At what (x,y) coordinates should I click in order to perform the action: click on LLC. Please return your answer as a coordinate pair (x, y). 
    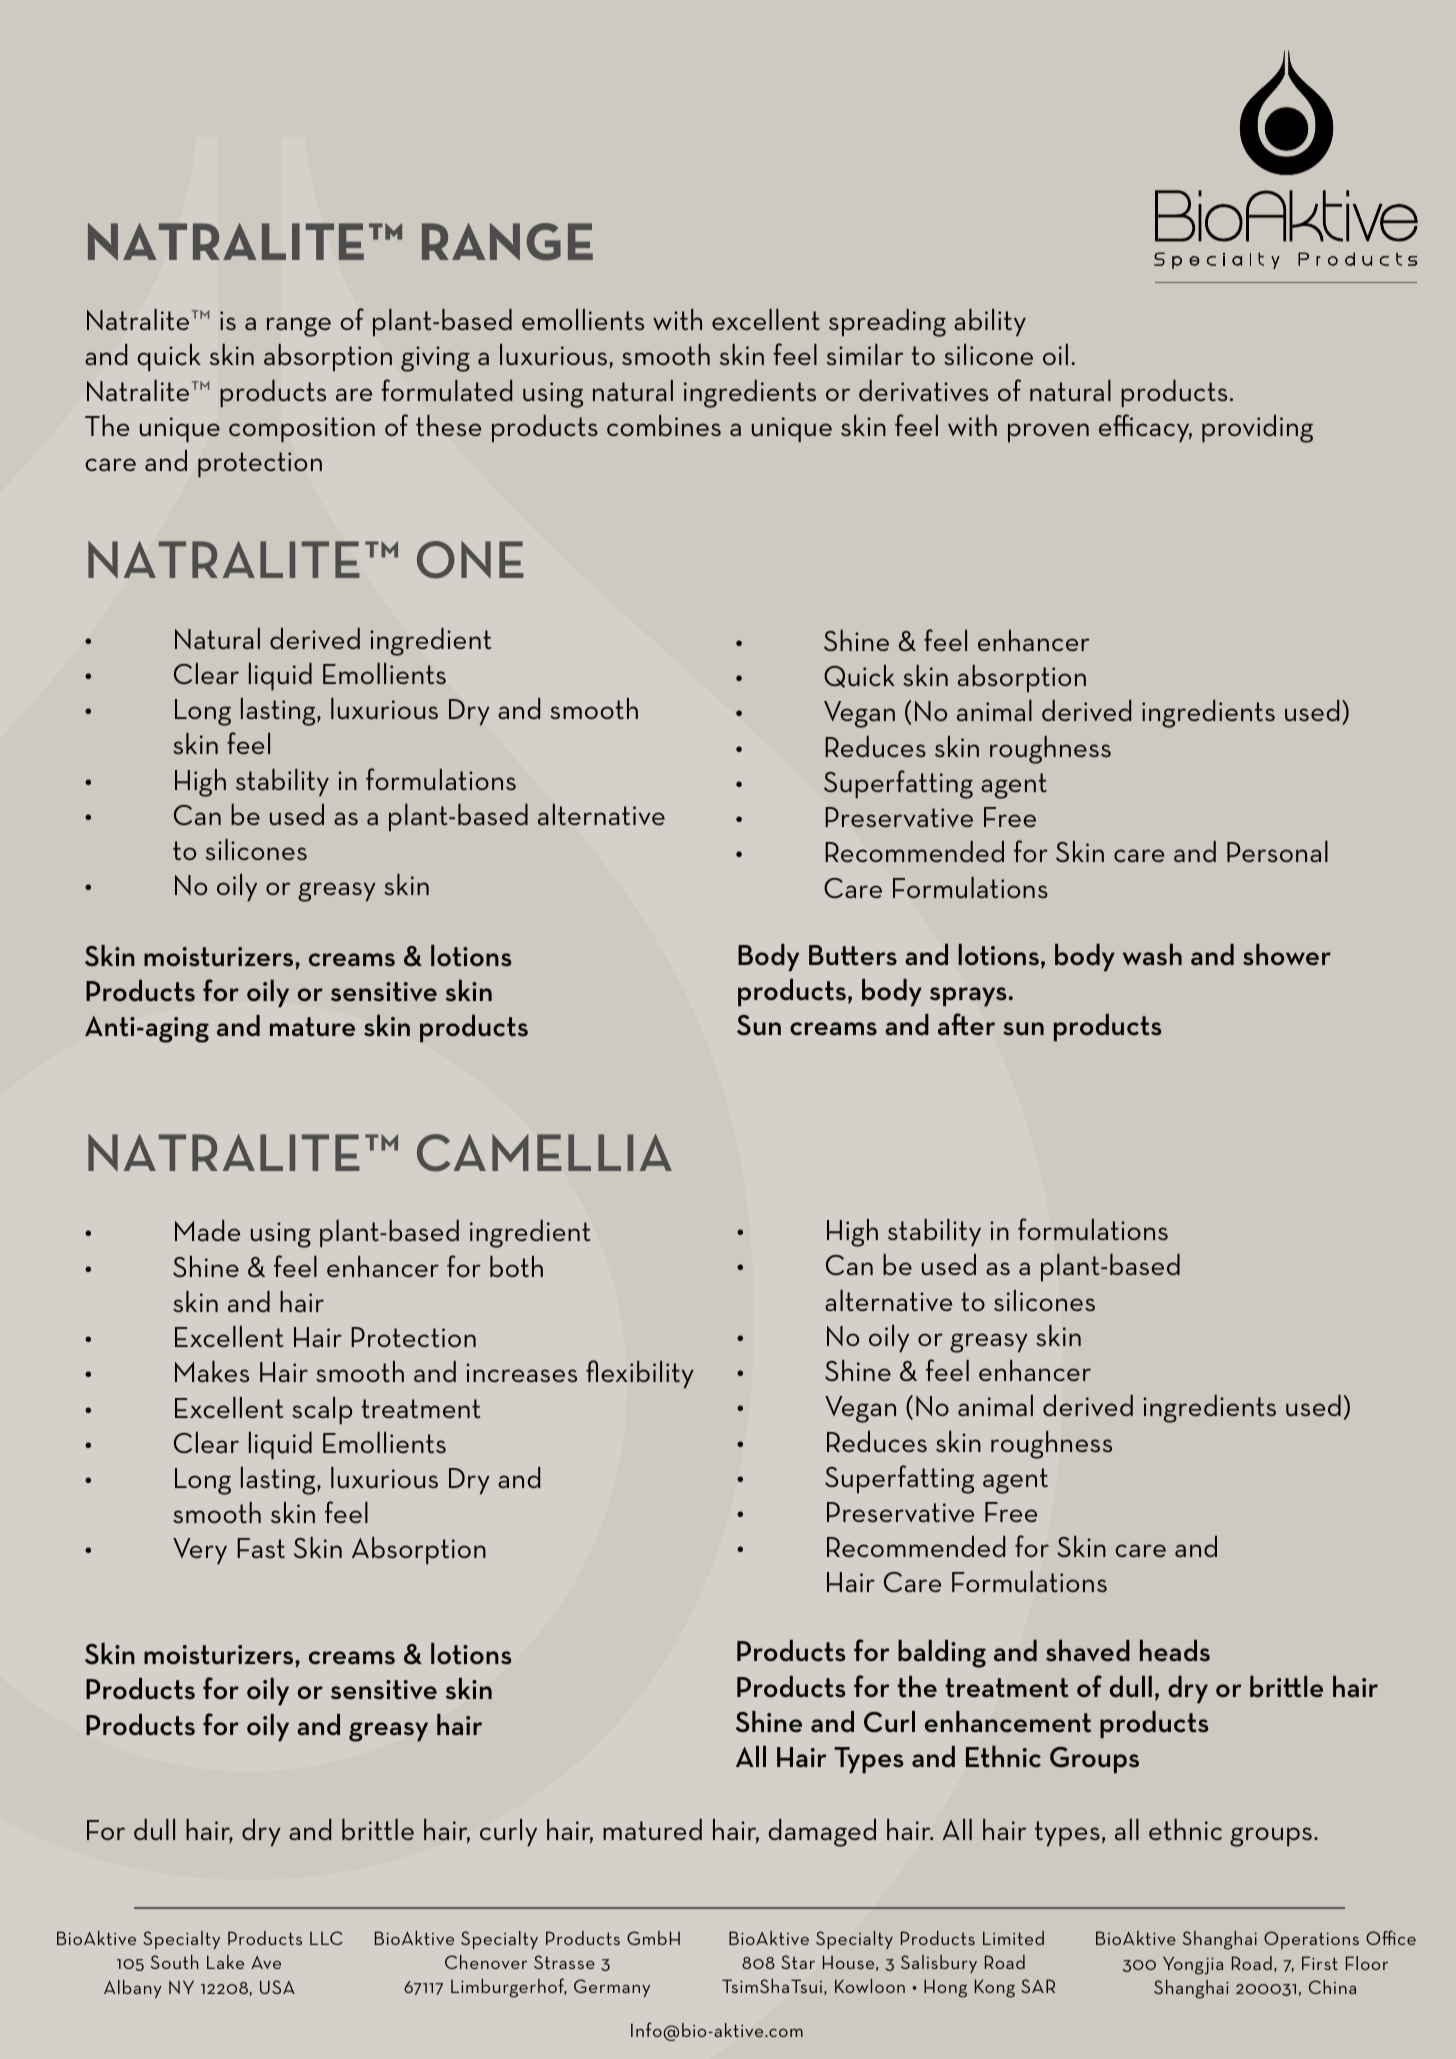
    Looking at the image, I should click on (326, 1938).
